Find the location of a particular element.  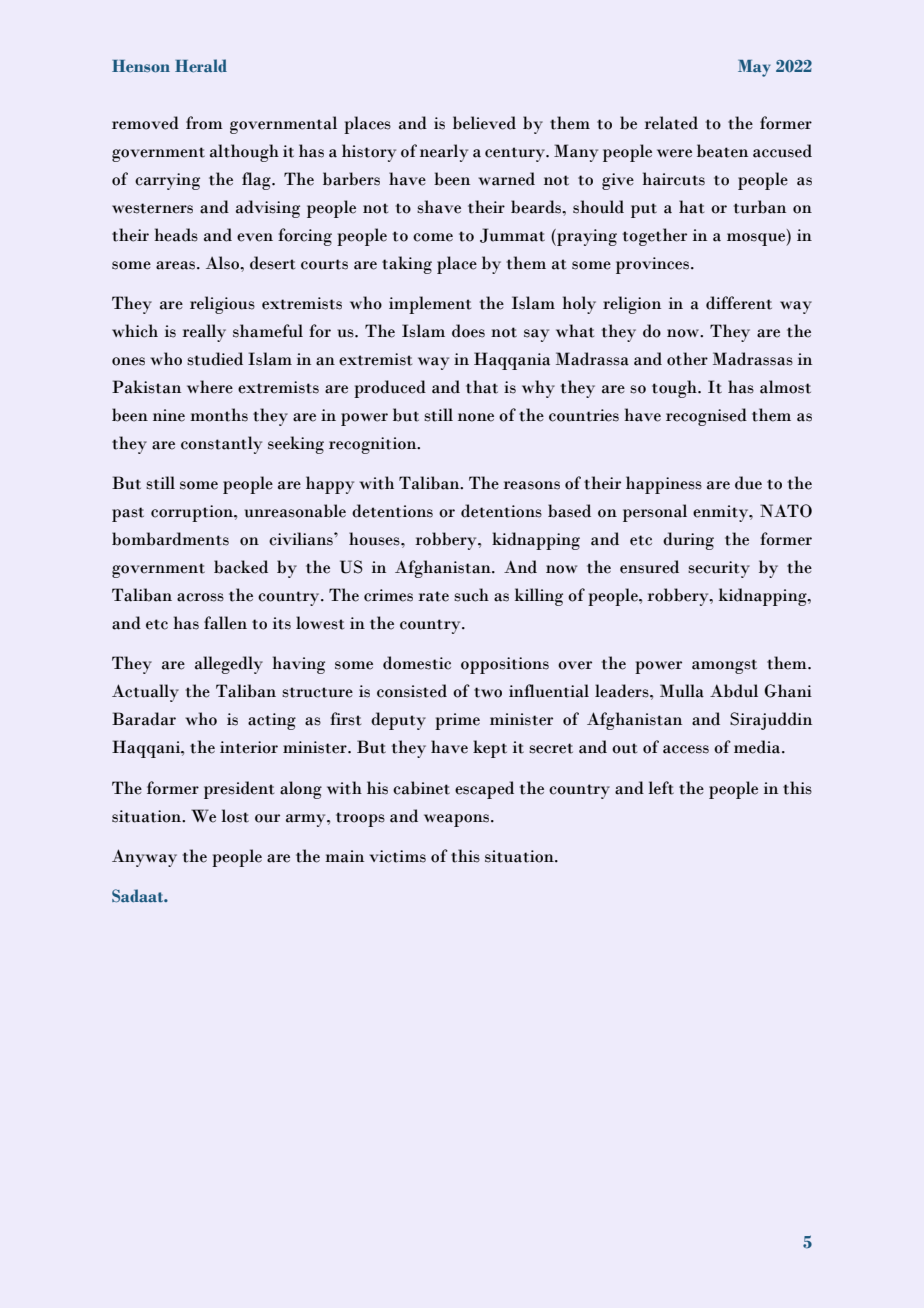

victims is located at coordinates (397, 856).
